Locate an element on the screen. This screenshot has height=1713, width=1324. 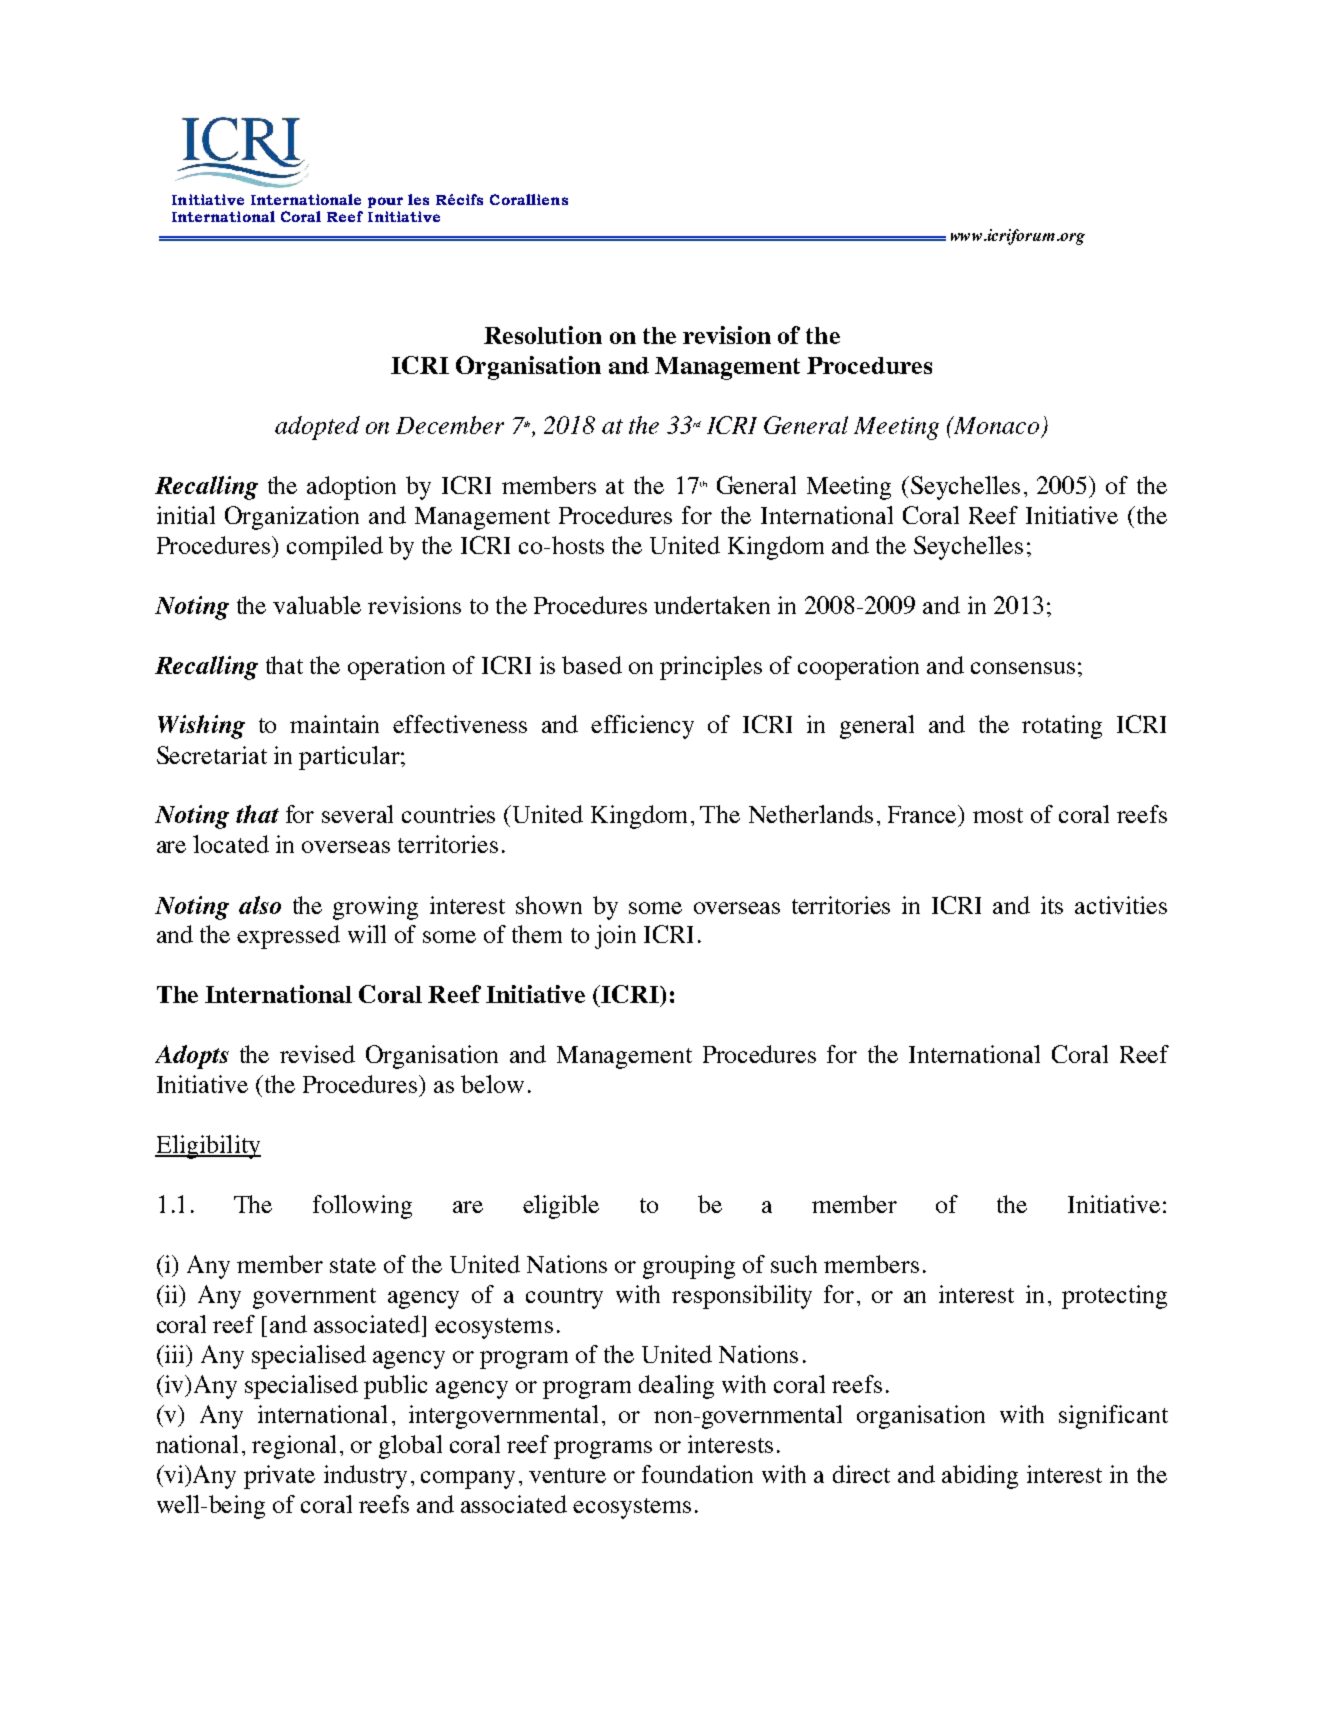
Resolution is located at coordinates (543, 335).
